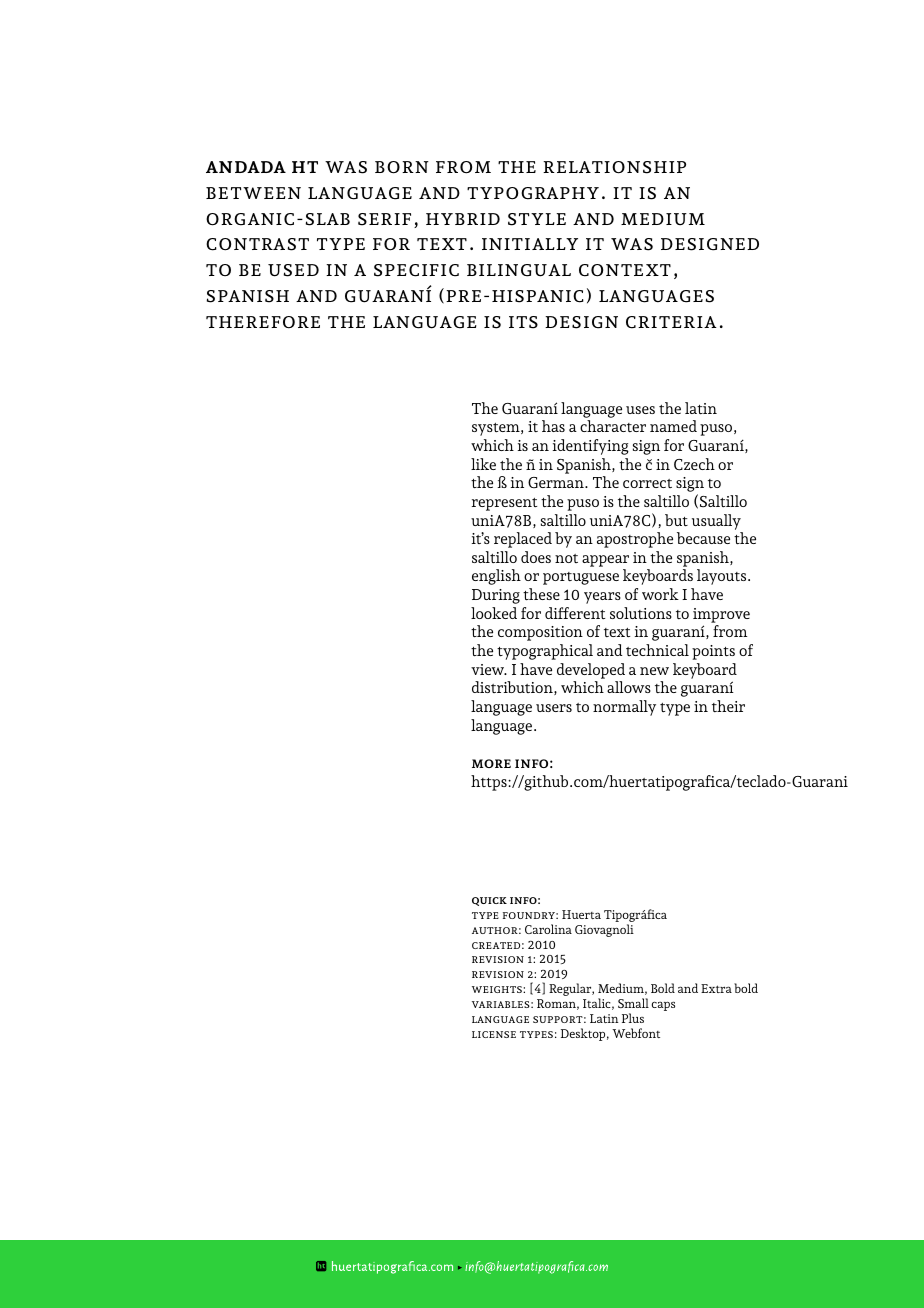  What do you see at coordinates (494, 1034) in the image?
I see `License` at bounding box center [494, 1034].
